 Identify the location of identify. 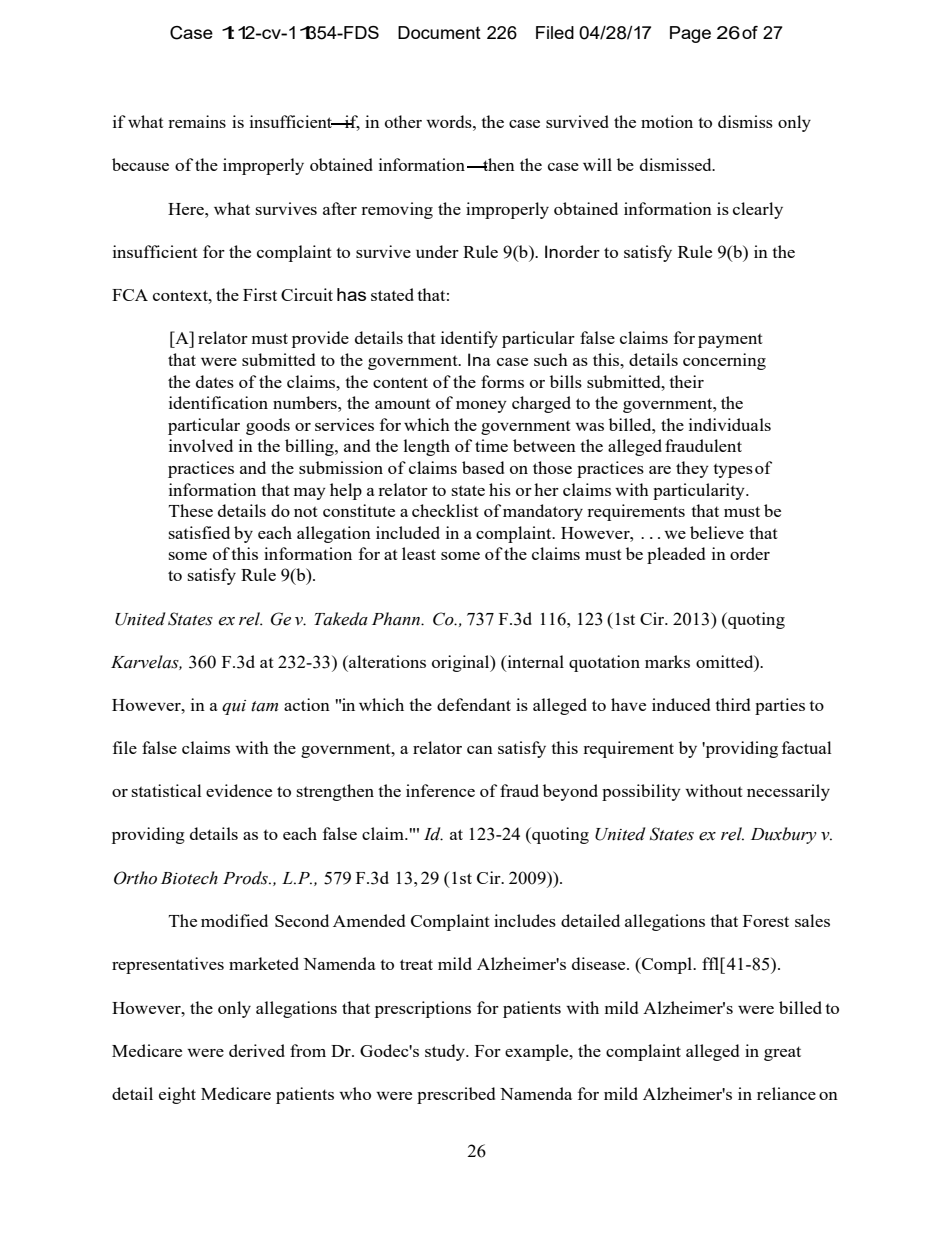
(469, 339).
